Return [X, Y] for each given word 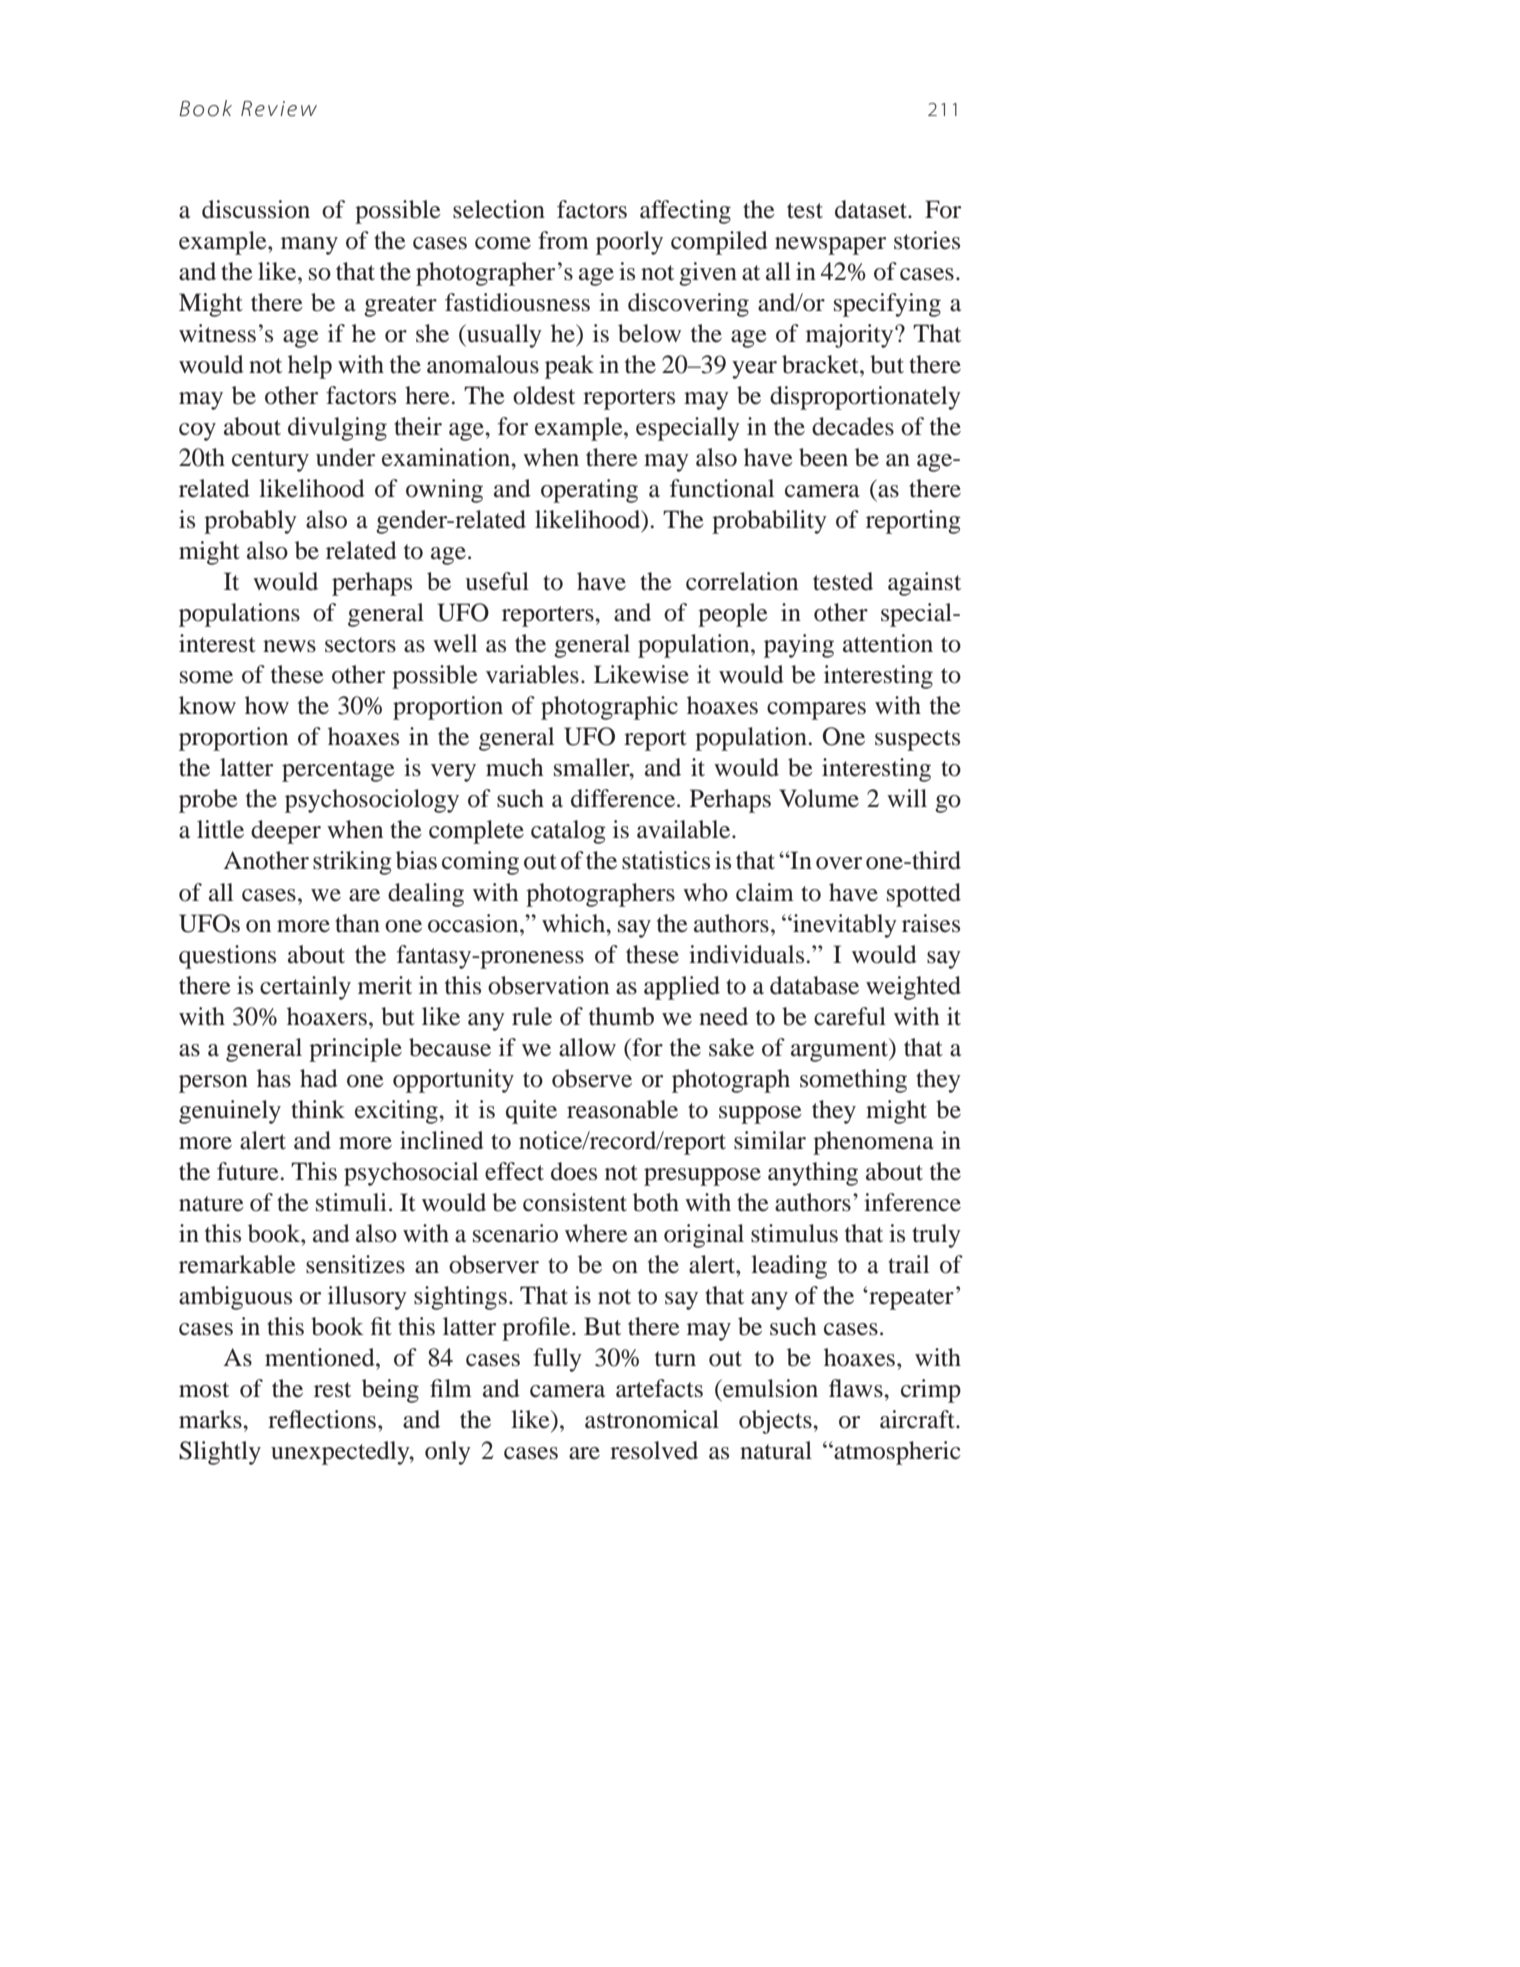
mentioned [321, 1357]
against [924, 584]
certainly [305, 988]
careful [850, 1016]
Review [279, 109]
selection [499, 209]
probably [250, 522]
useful [497, 581]
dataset [872, 209]
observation [548, 985]
